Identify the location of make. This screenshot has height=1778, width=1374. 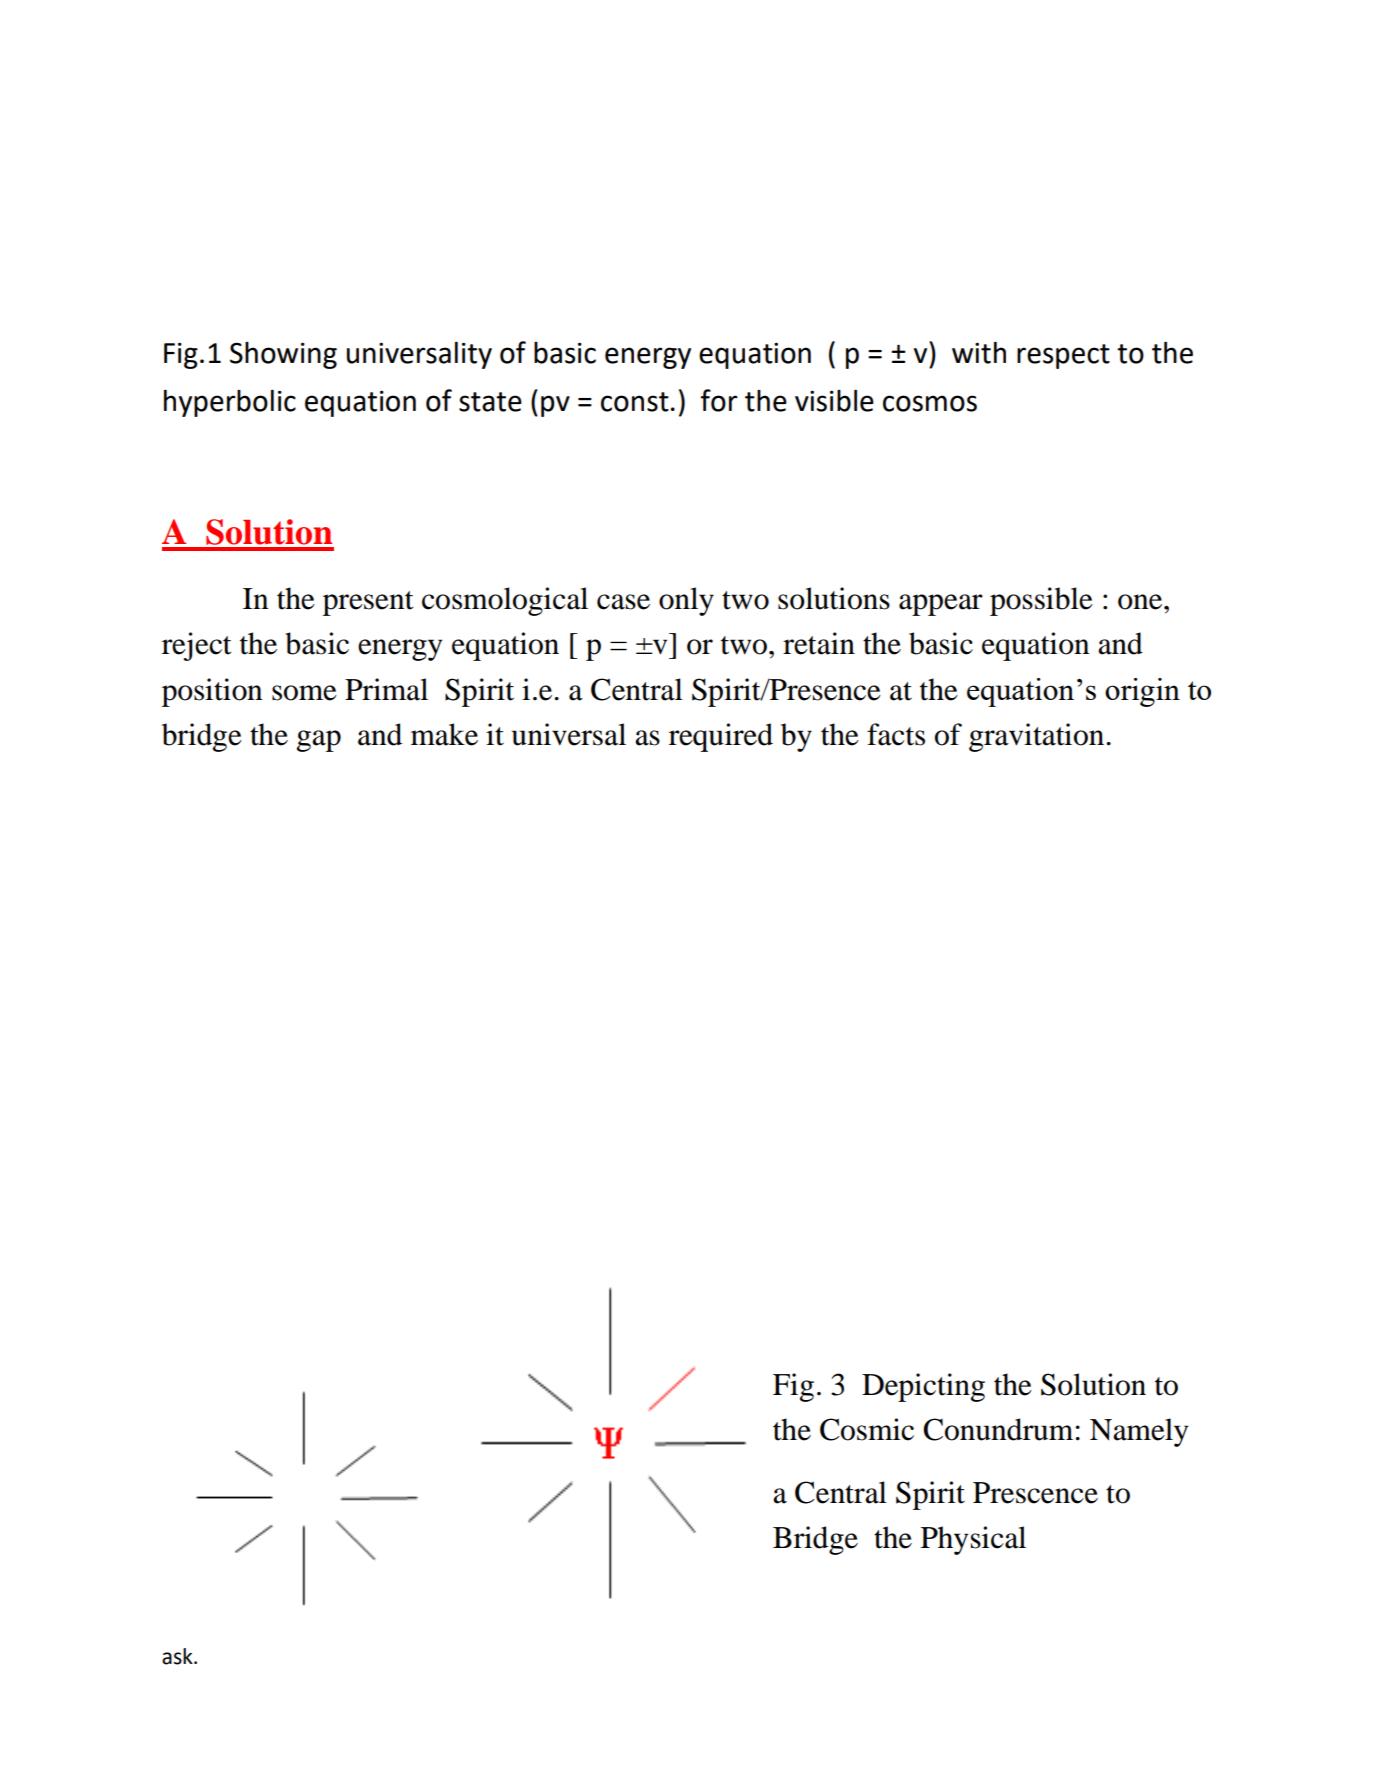
(444, 734).
